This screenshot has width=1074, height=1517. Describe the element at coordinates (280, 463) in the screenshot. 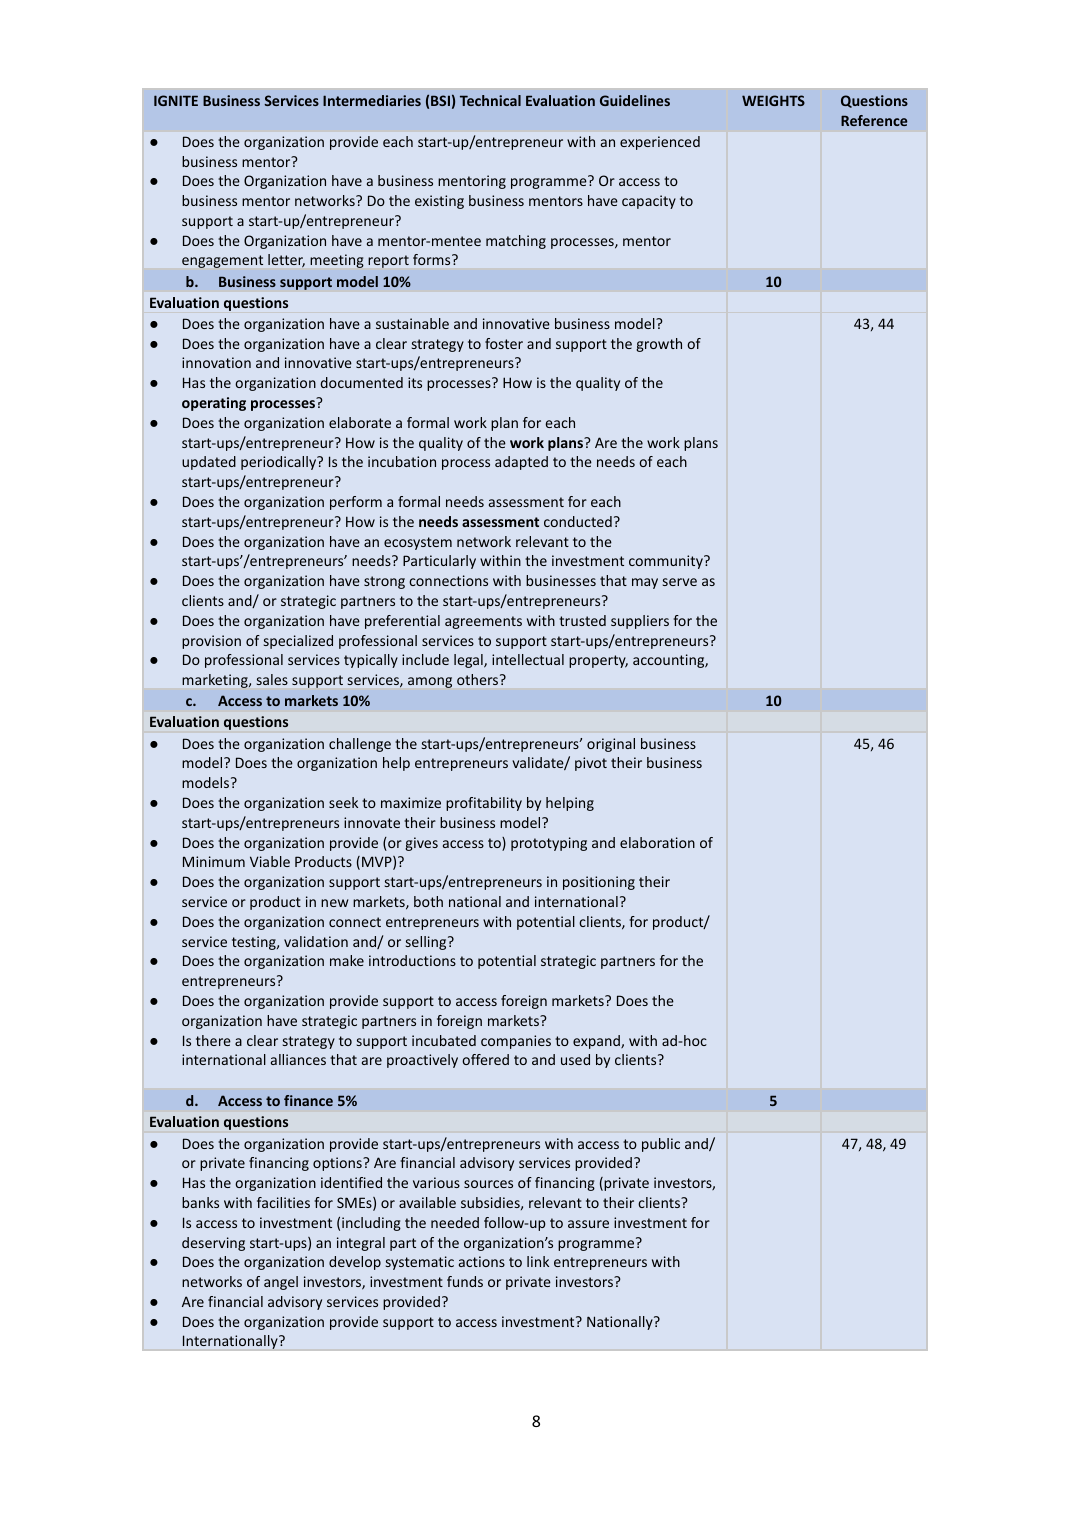

I see `periodically` at that location.
